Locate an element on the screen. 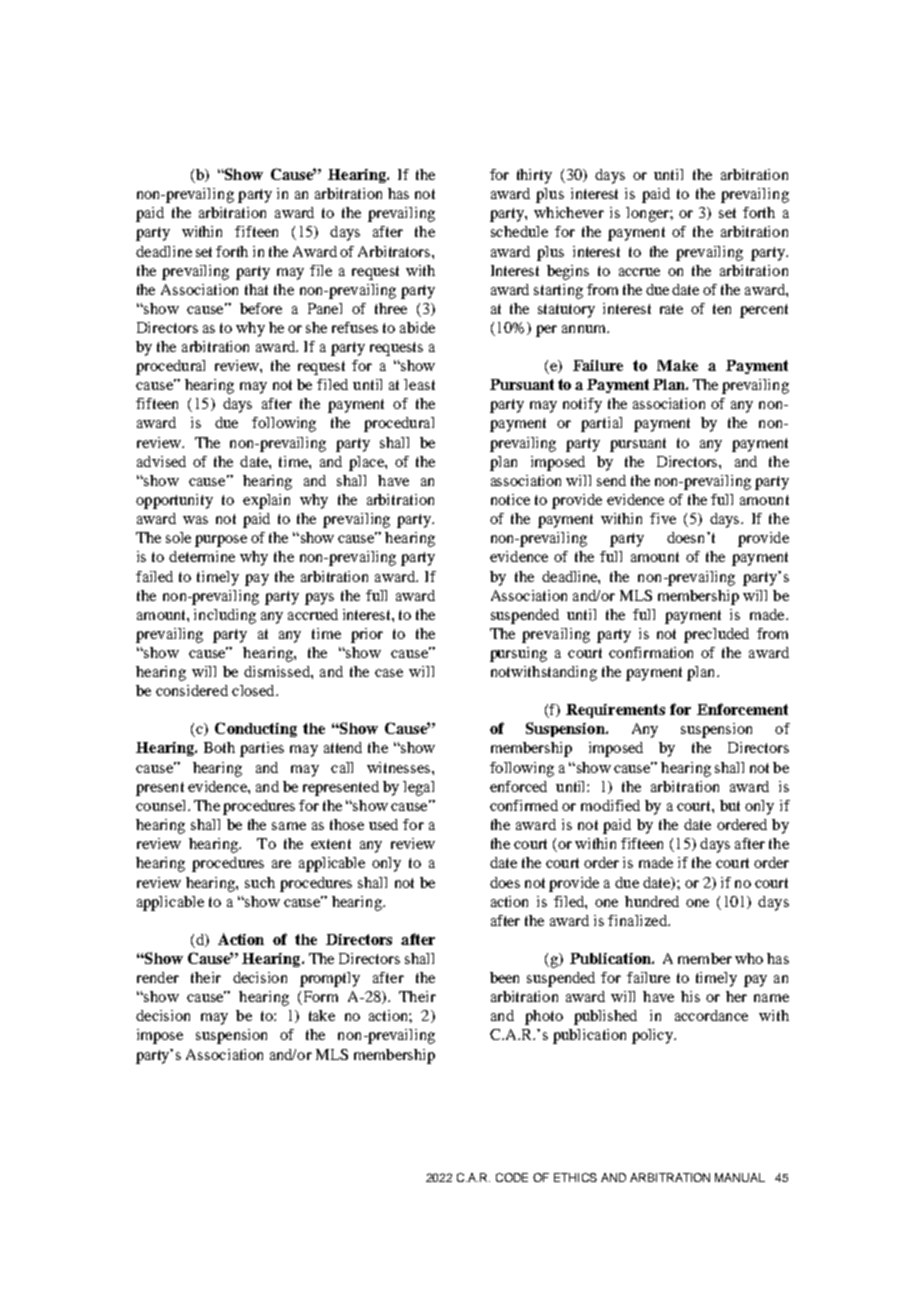 This screenshot has width=924, height=1308. CODE is located at coordinates (512, 1177).
